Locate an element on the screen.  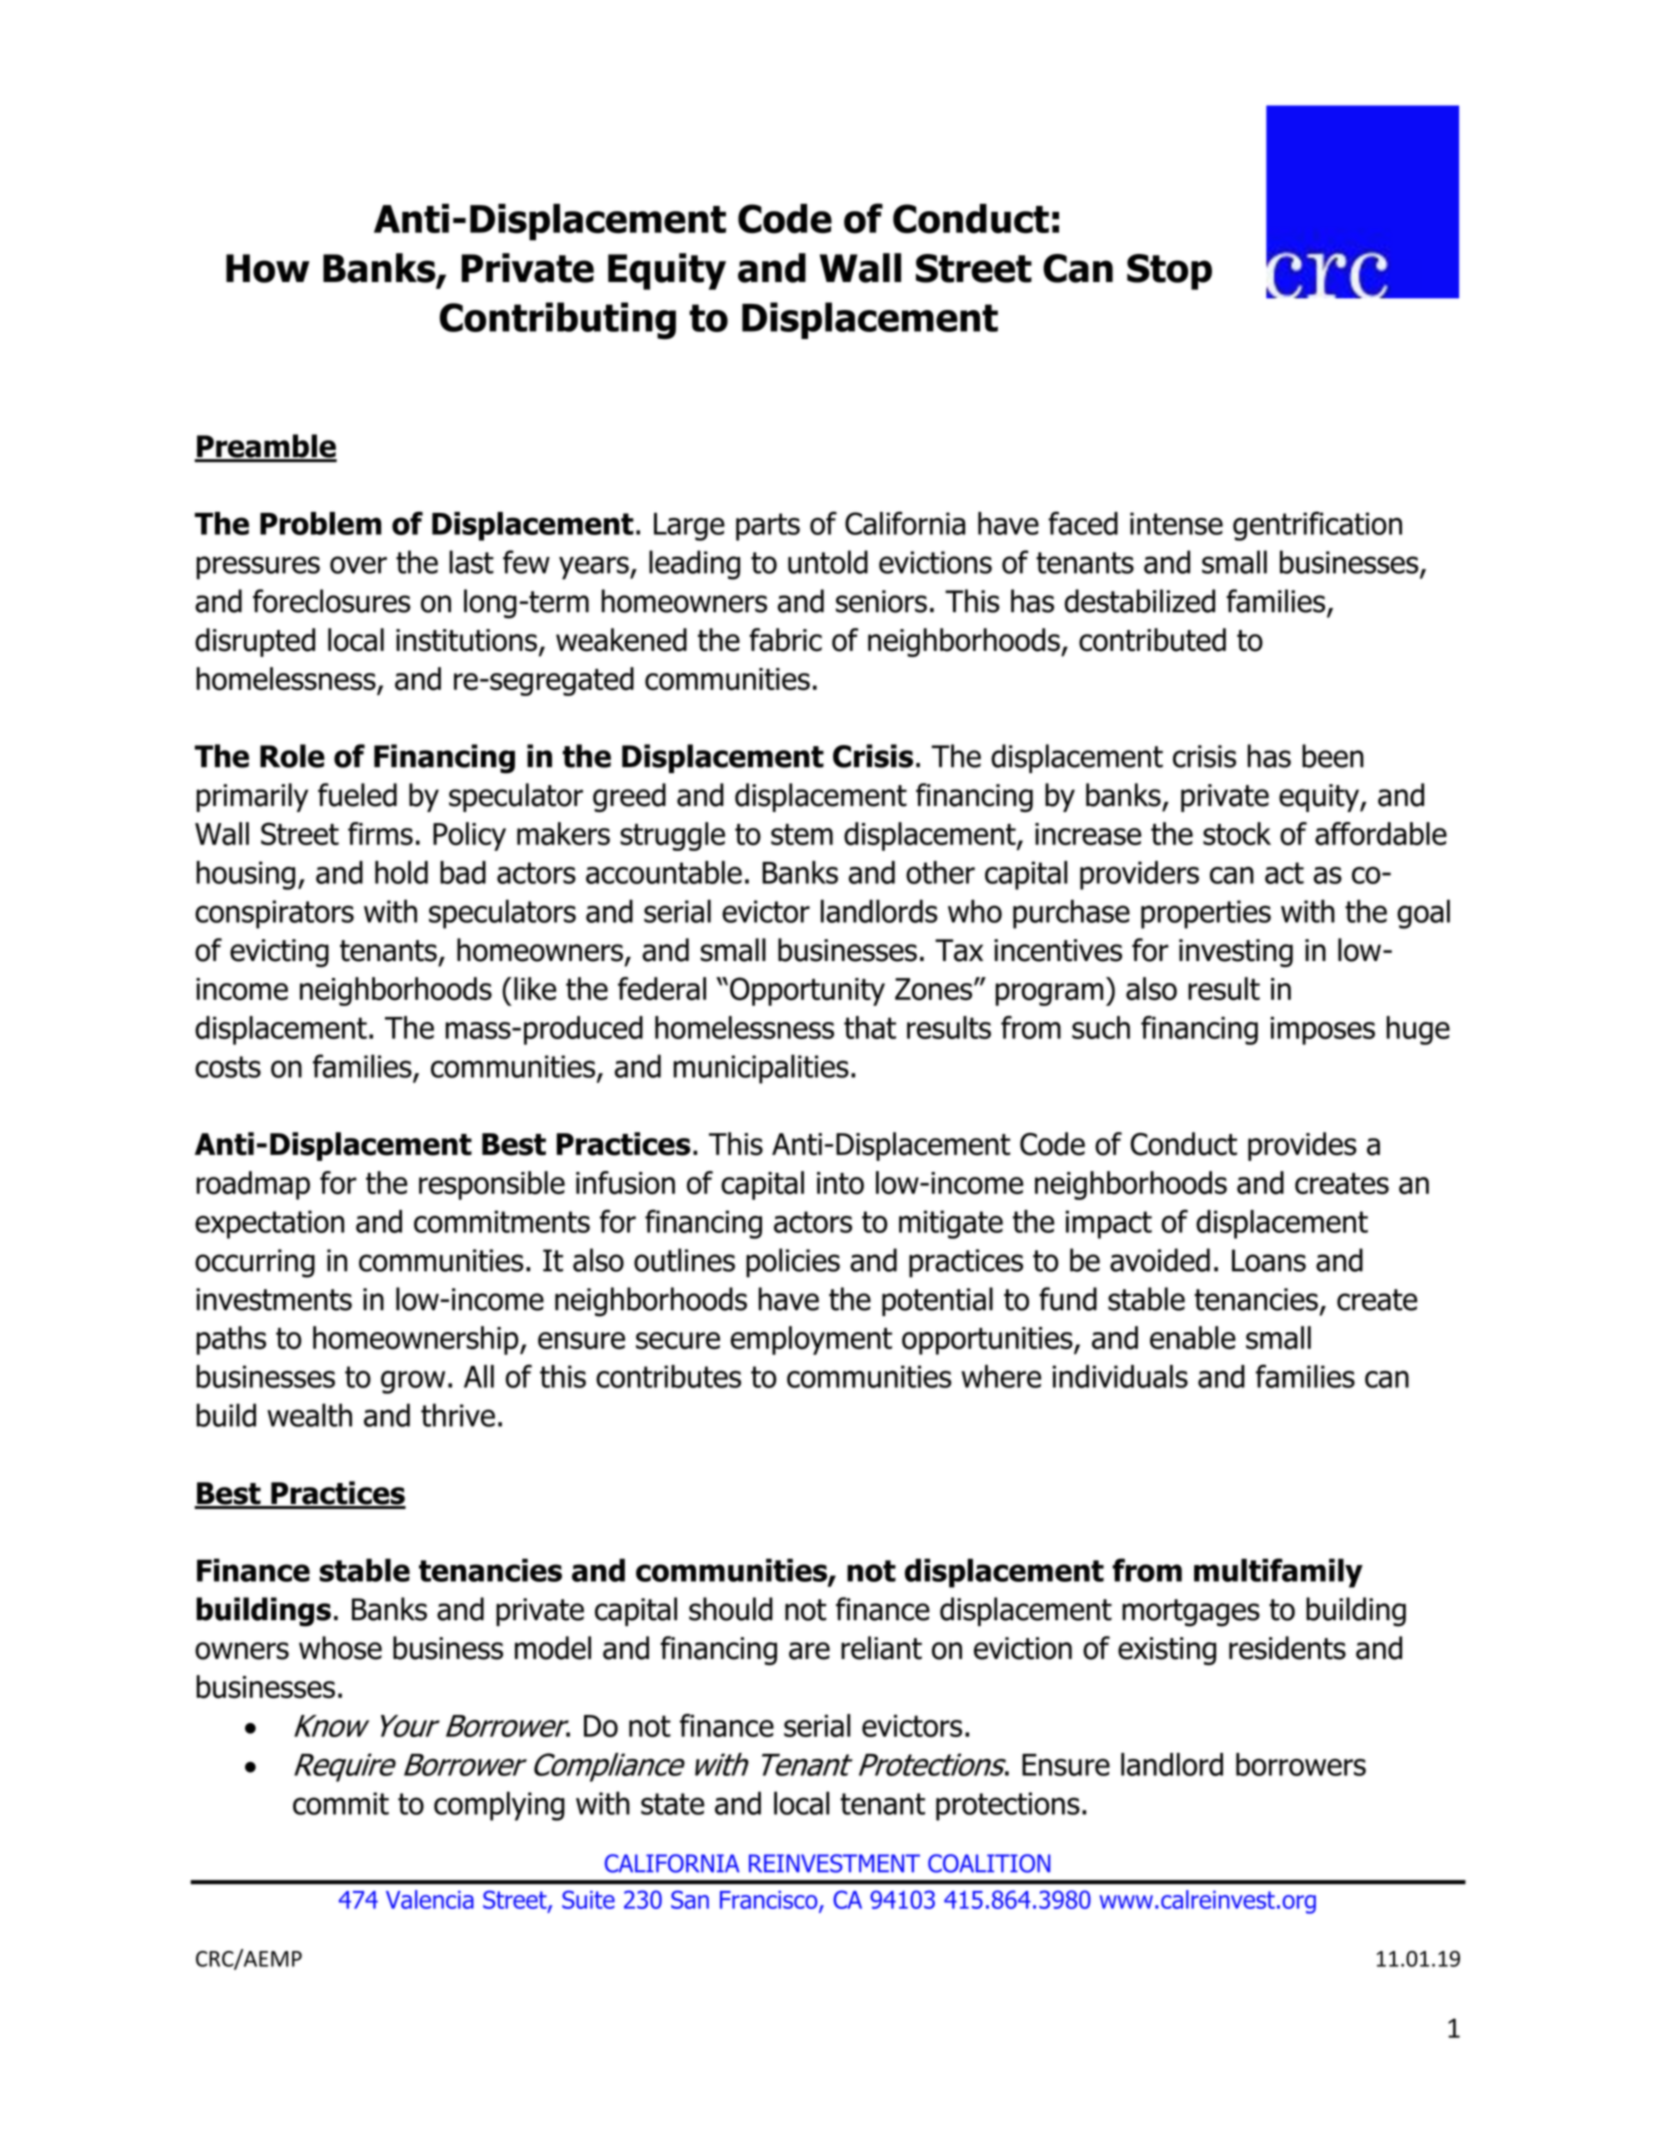
stem is located at coordinates (802, 834).
